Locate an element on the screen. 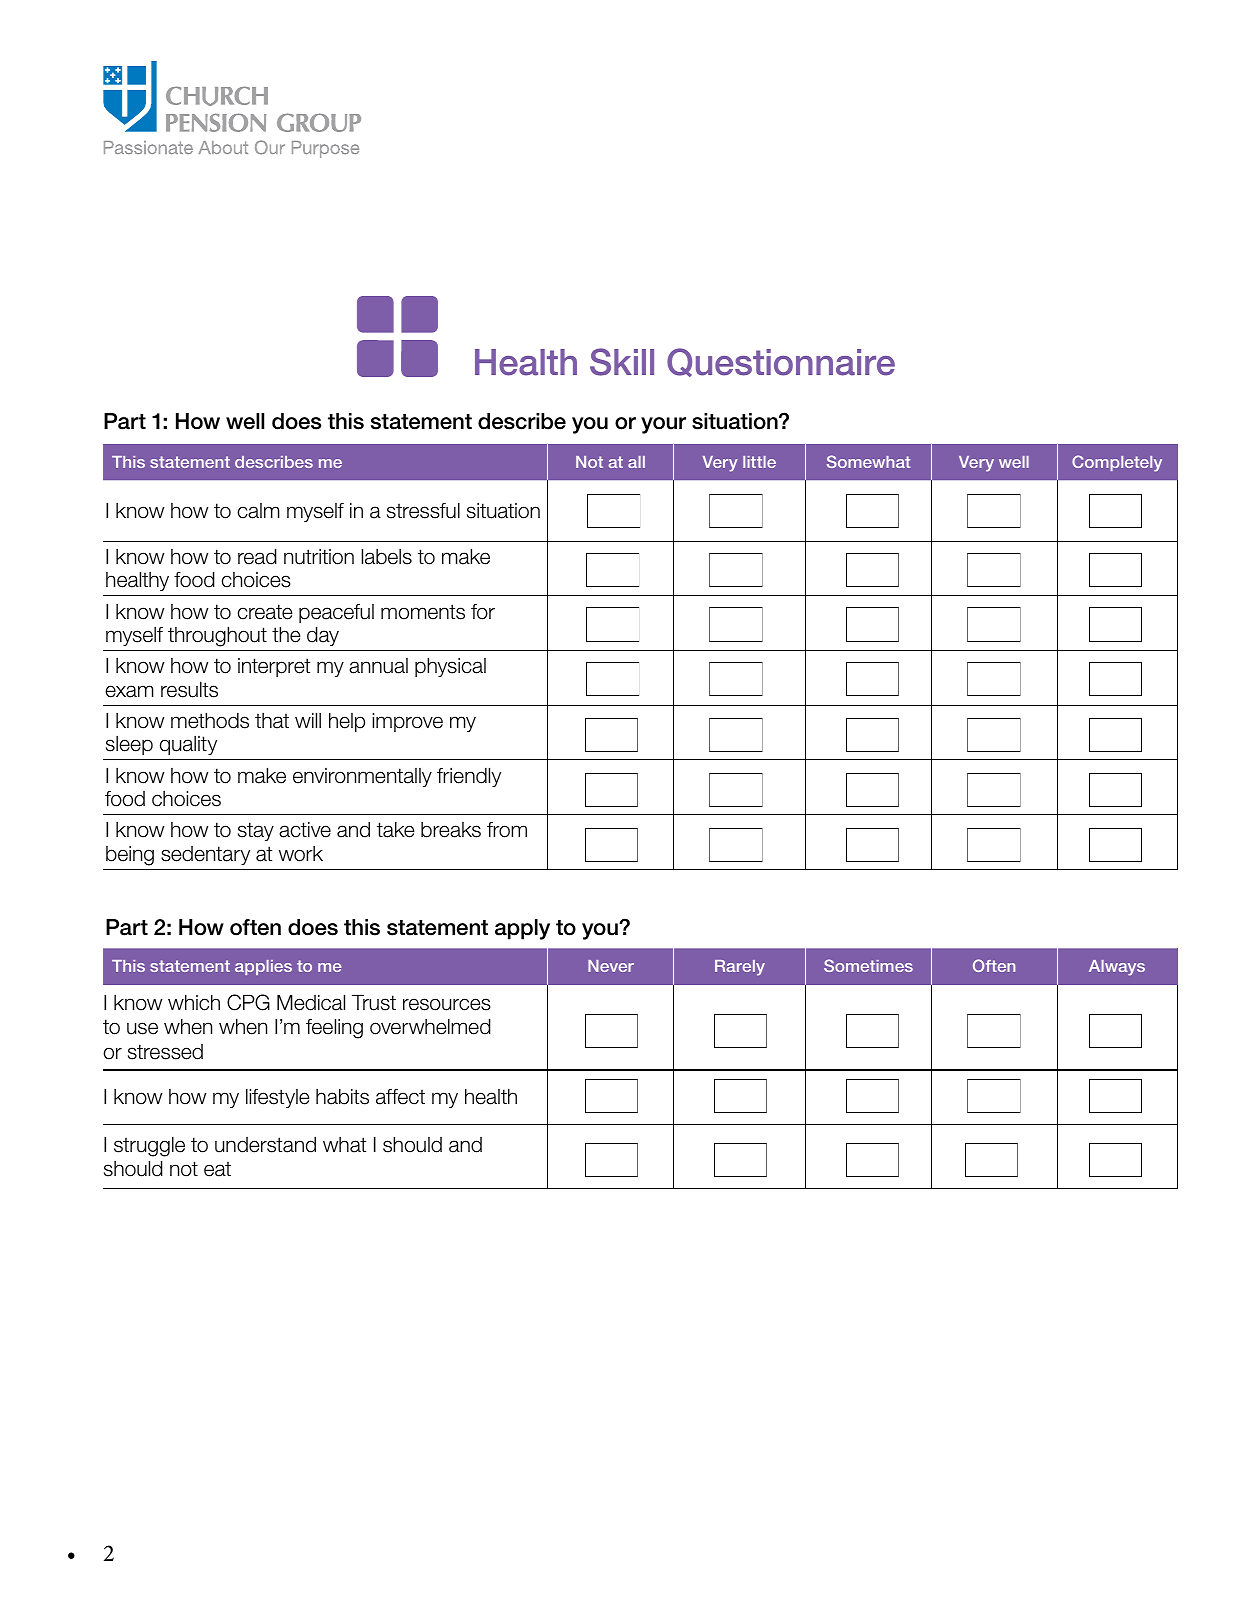 The image size is (1241, 1605). Always is located at coordinates (1117, 968).
